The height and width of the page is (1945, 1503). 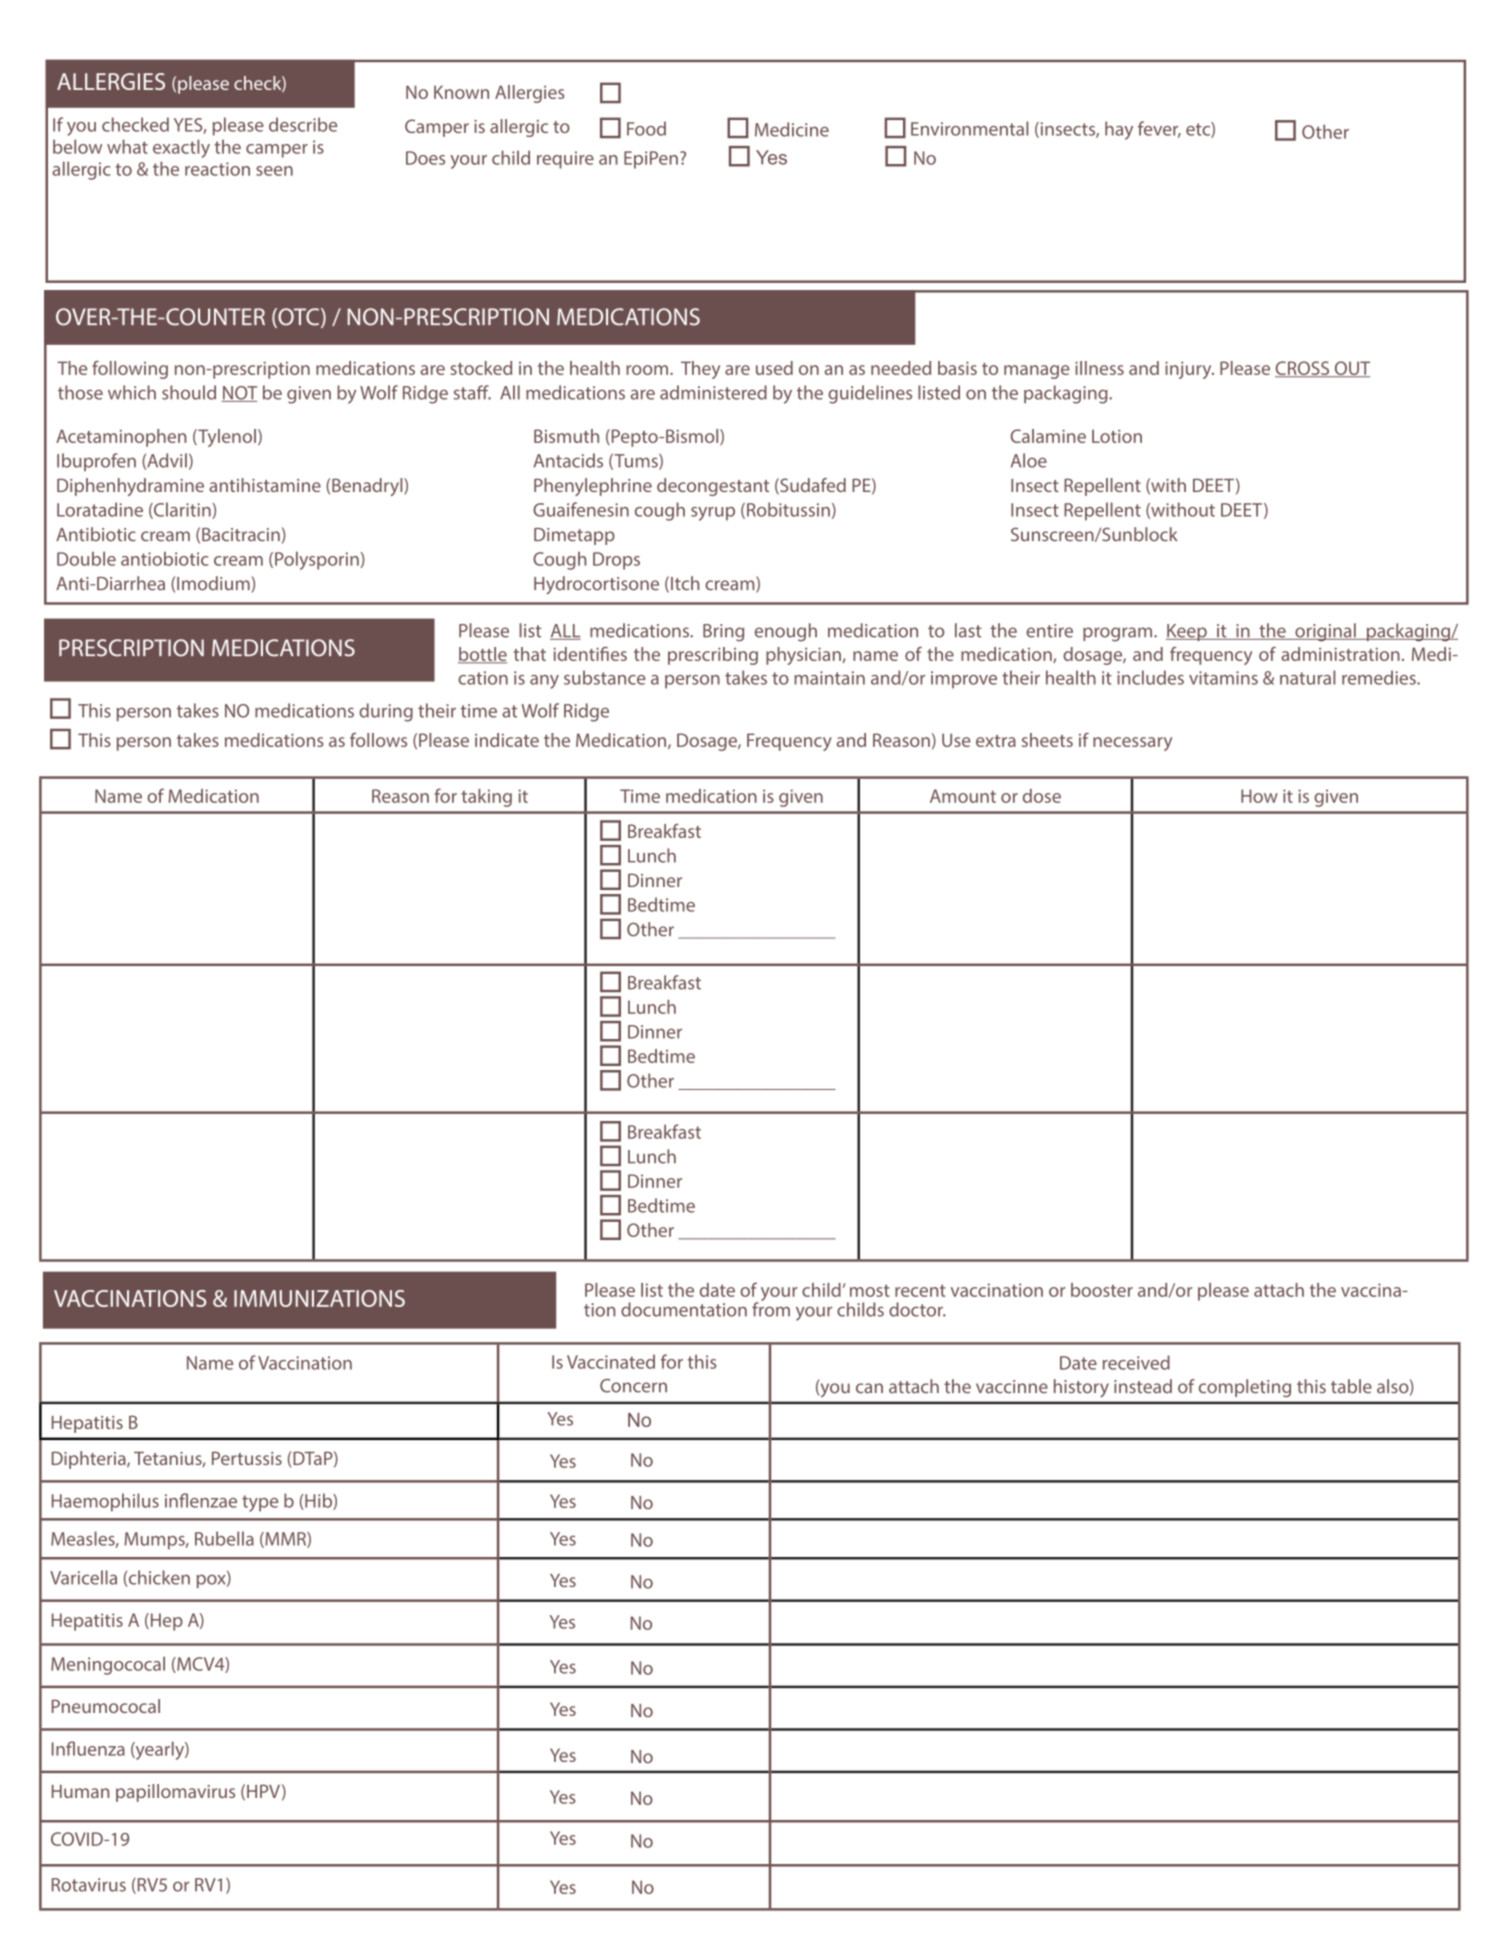 I want to click on taking, so click(x=486, y=798).
